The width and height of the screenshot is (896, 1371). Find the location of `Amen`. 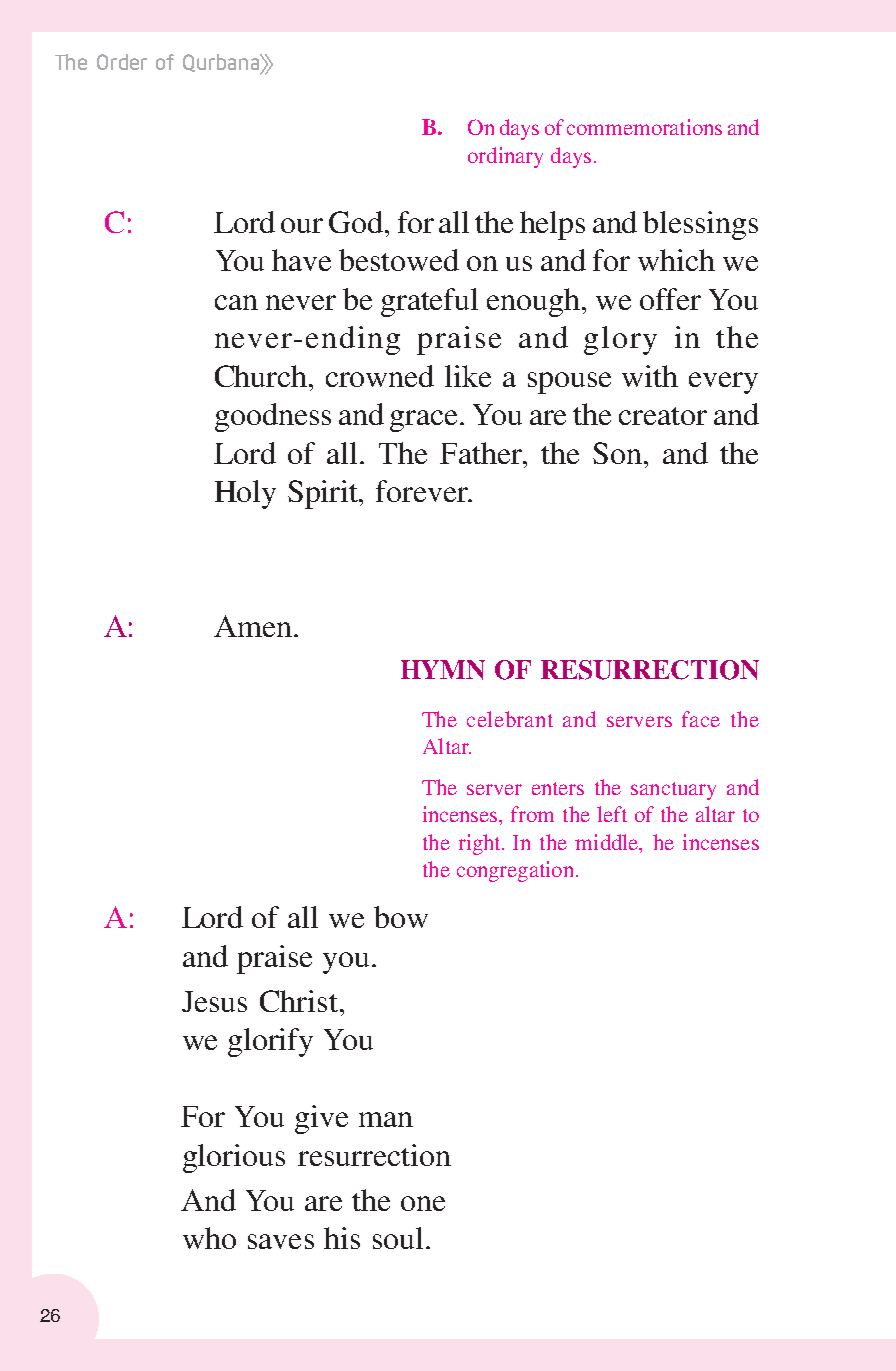

Amen is located at coordinates (253, 626).
